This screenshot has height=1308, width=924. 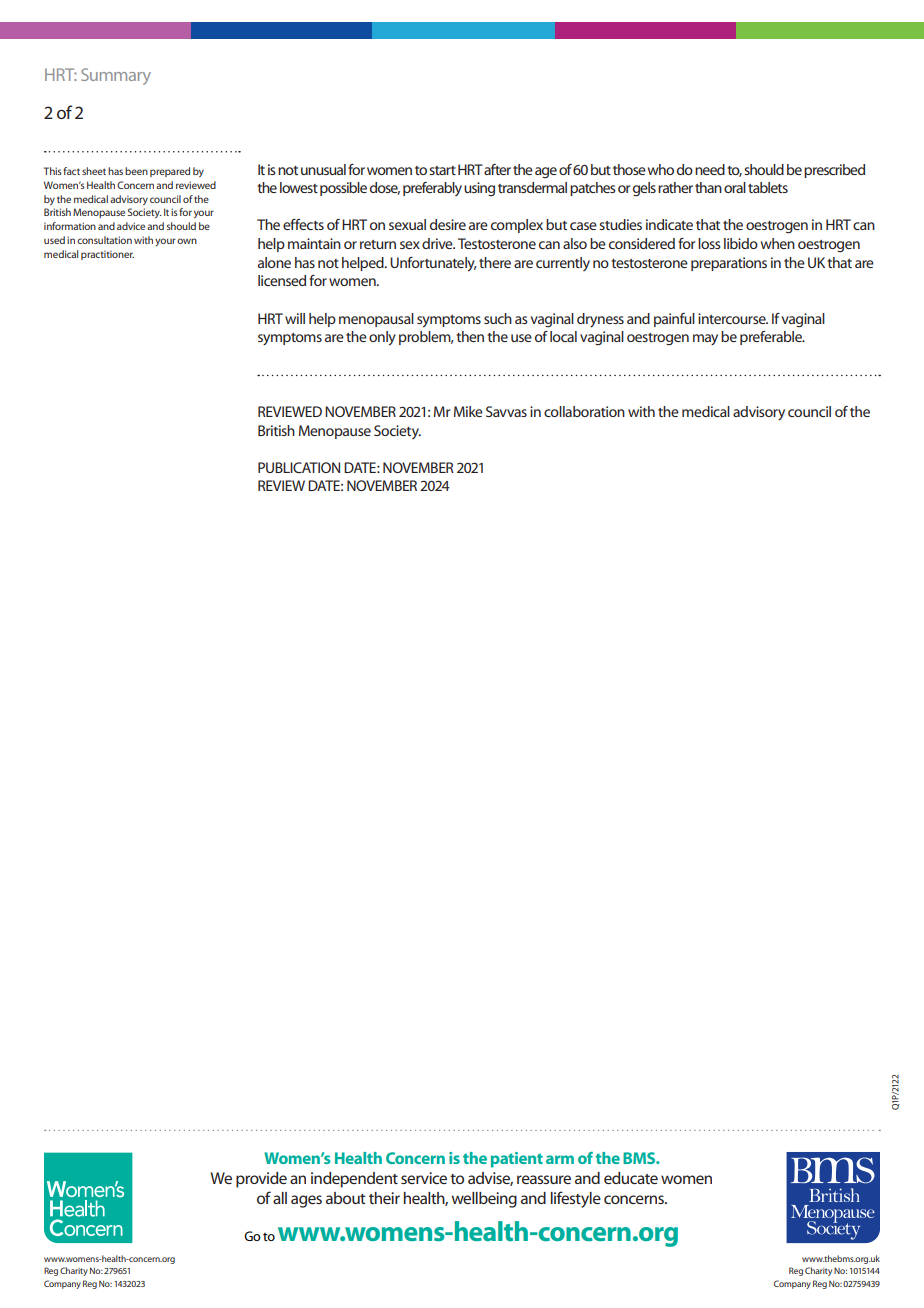 What do you see at coordinates (705, 340) in the screenshot?
I see `may` at bounding box center [705, 340].
